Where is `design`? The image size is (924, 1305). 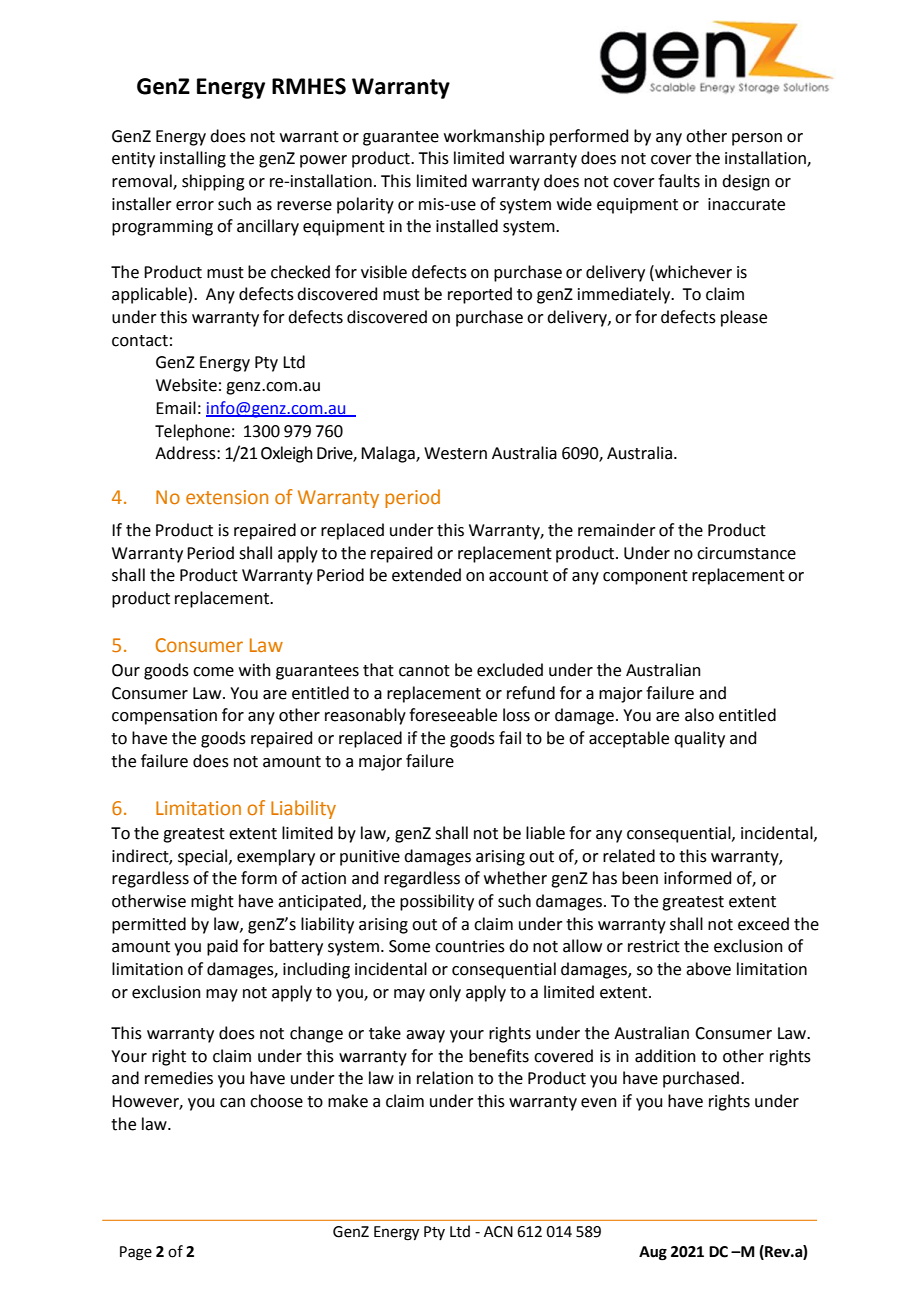
design is located at coordinates (746, 182).
